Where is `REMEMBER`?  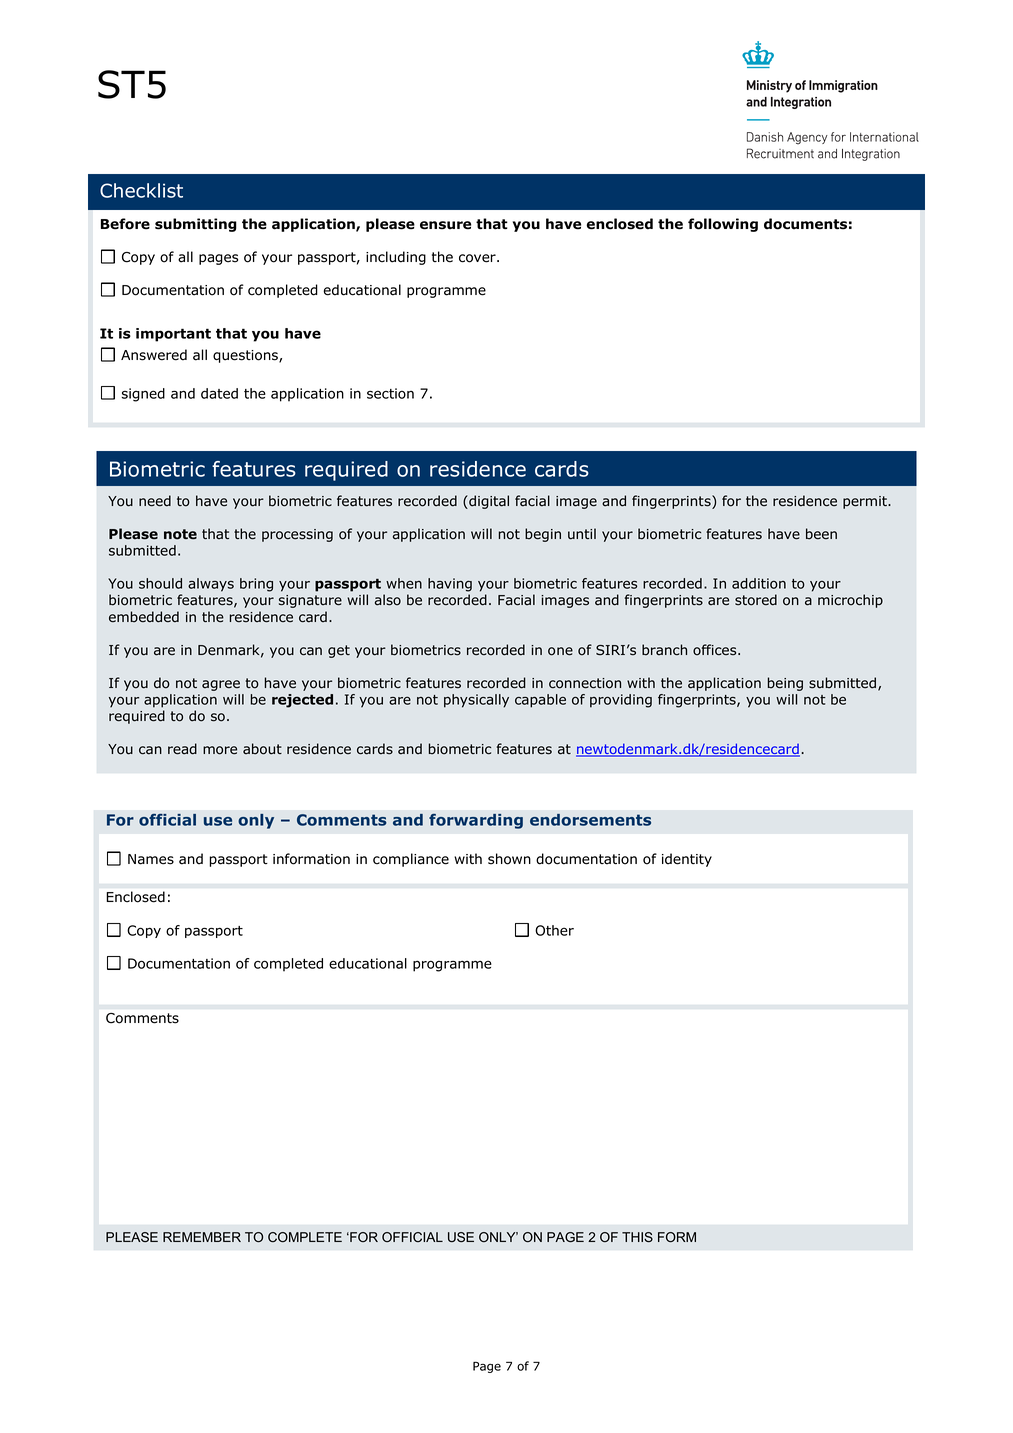
REMEMBER is located at coordinates (202, 1237).
